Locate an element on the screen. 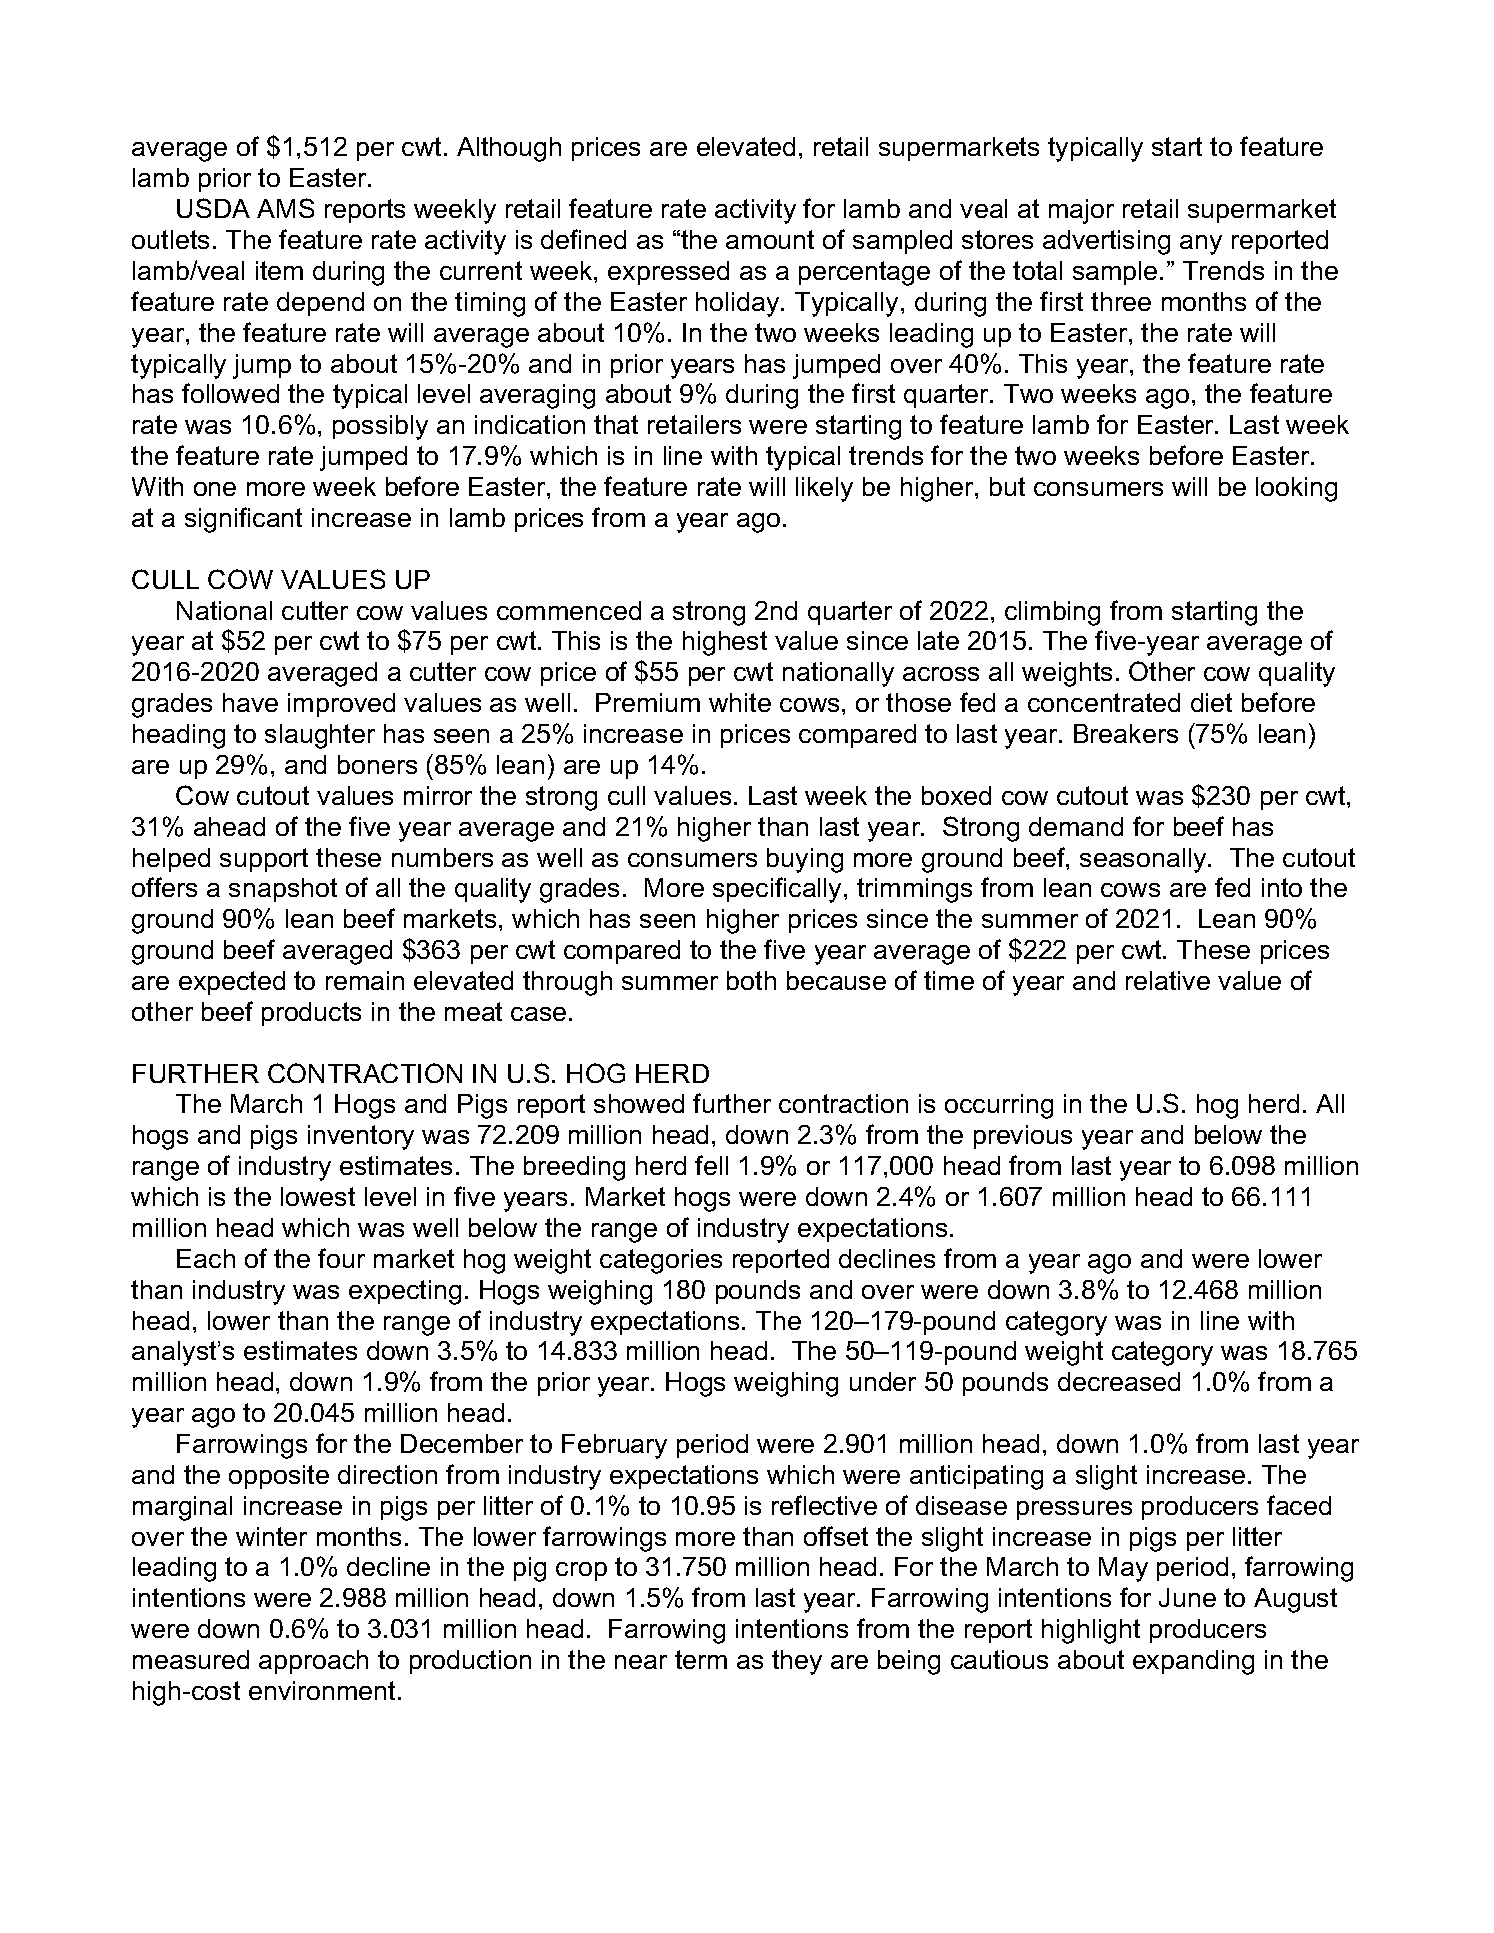 The width and height of the screenshot is (1494, 1933). amount is located at coordinates (770, 239).
